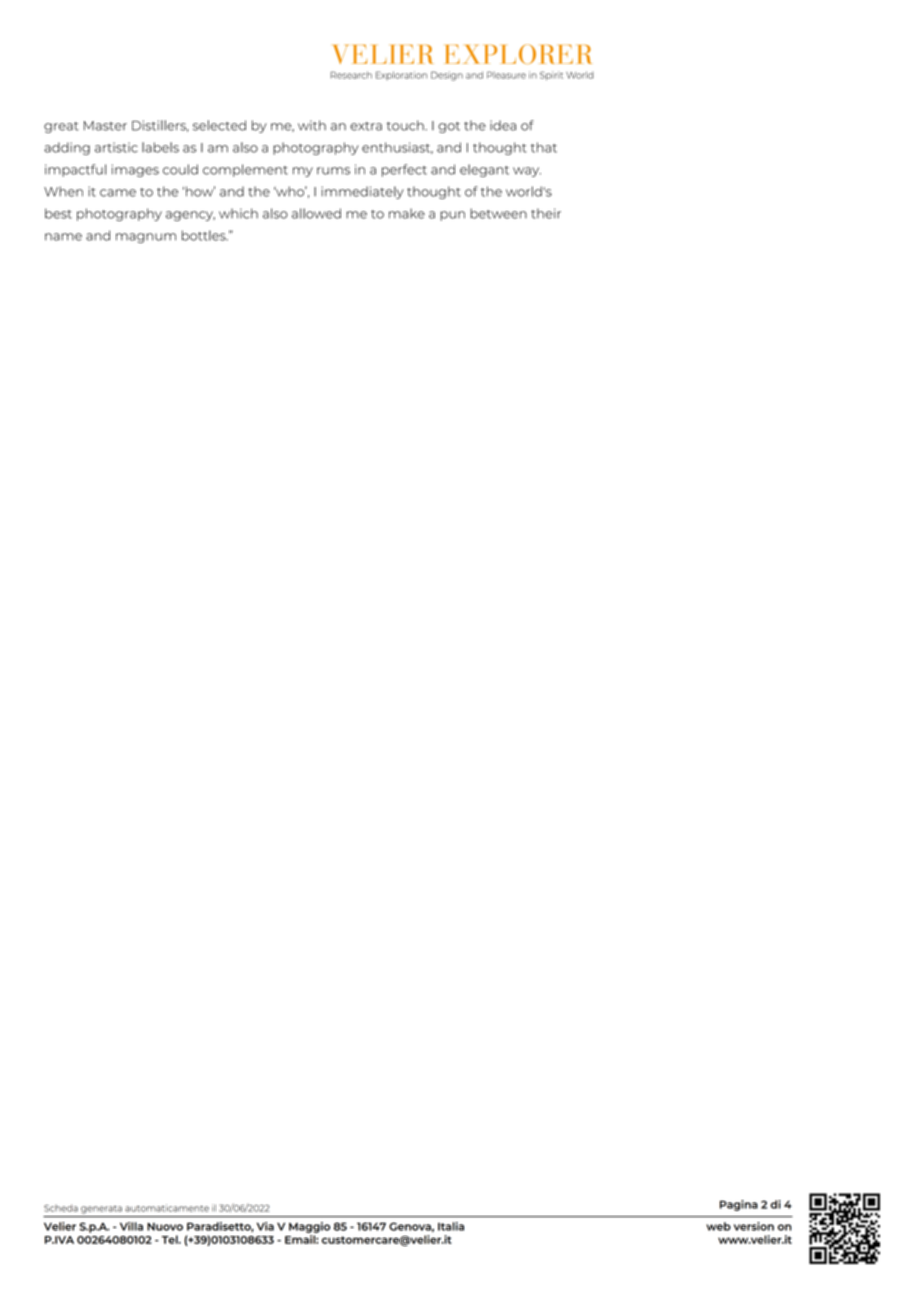  I want to click on perfect, so click(404, 170).
